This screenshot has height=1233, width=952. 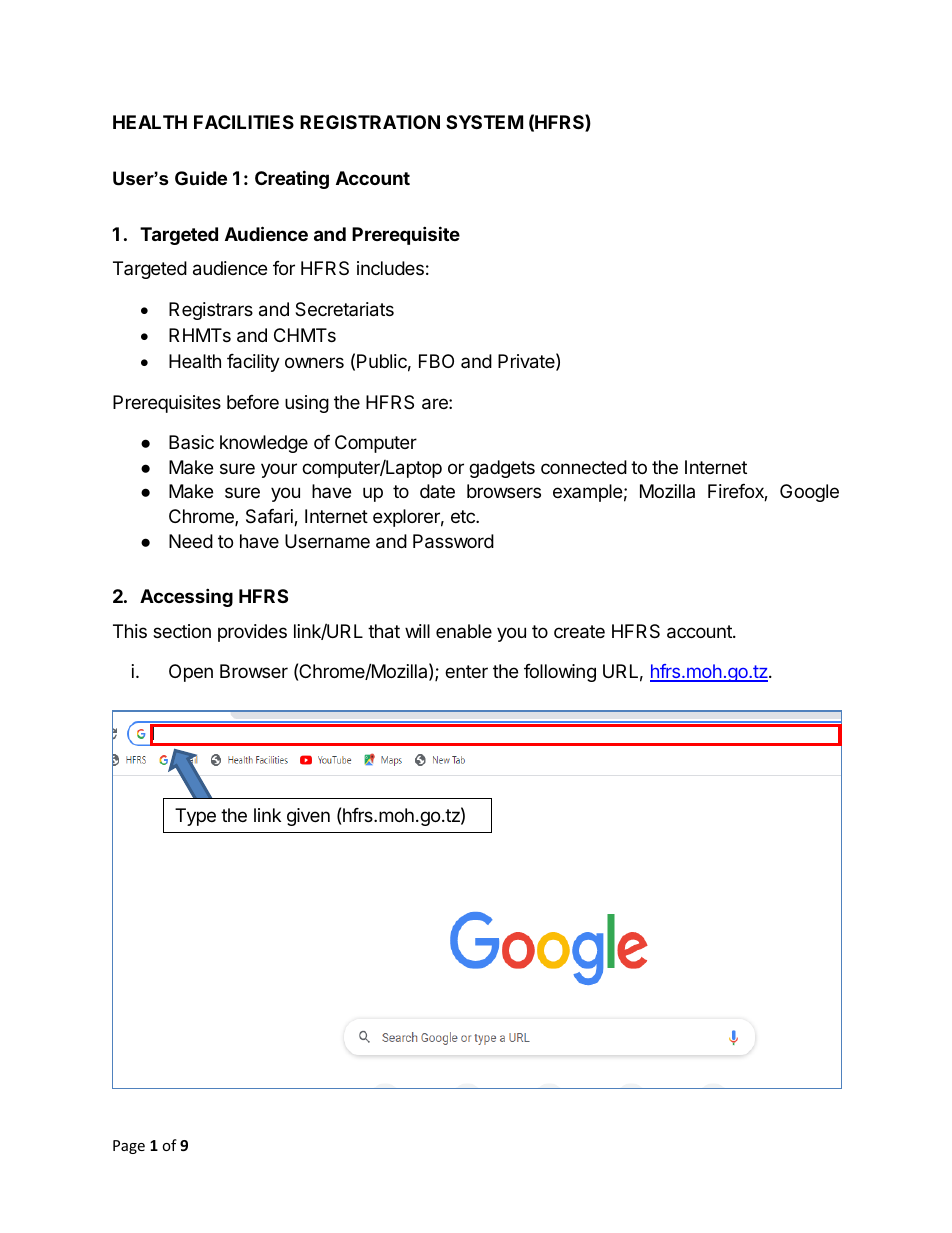 What do you see at coordinates (464, 631) in the screenshot?
I see `enable` at bounding box center [464, 631].
